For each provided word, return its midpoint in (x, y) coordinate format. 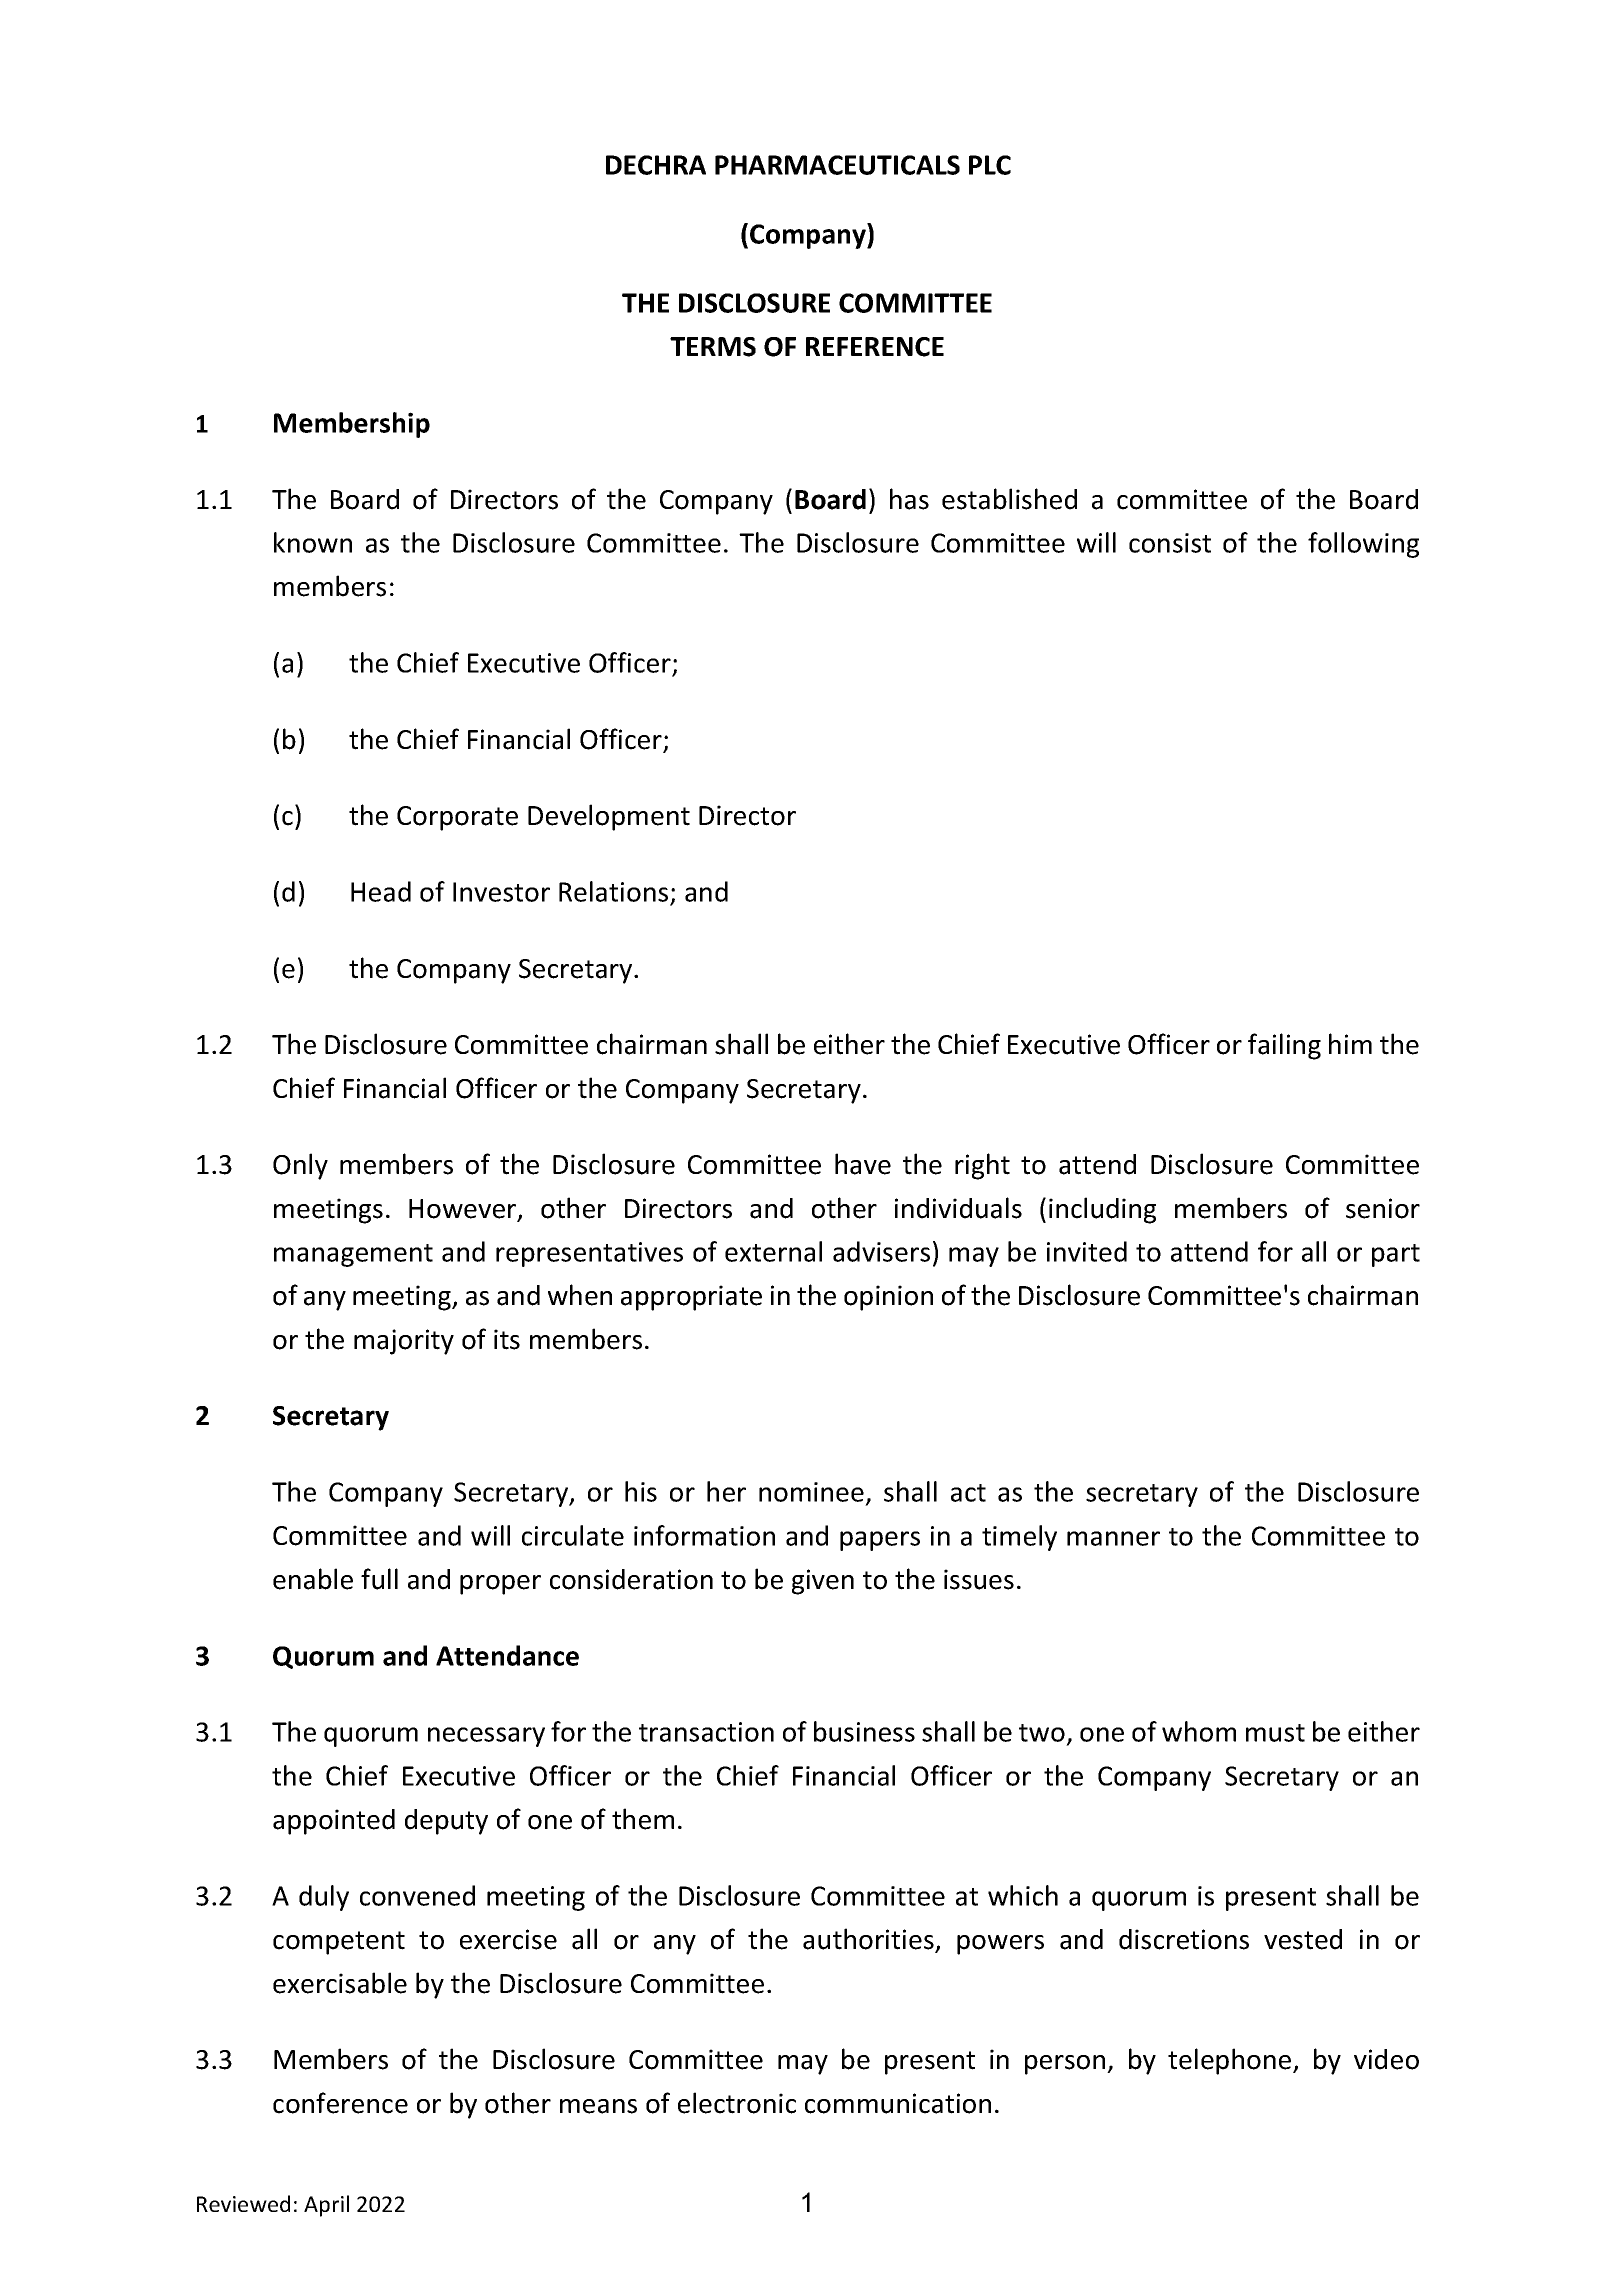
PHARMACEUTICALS (837, 165)
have (863, 1164)
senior (1383, 1208)
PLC (990, 165)
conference (340, 2103)
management (353, 1255)
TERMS (713, 347)
